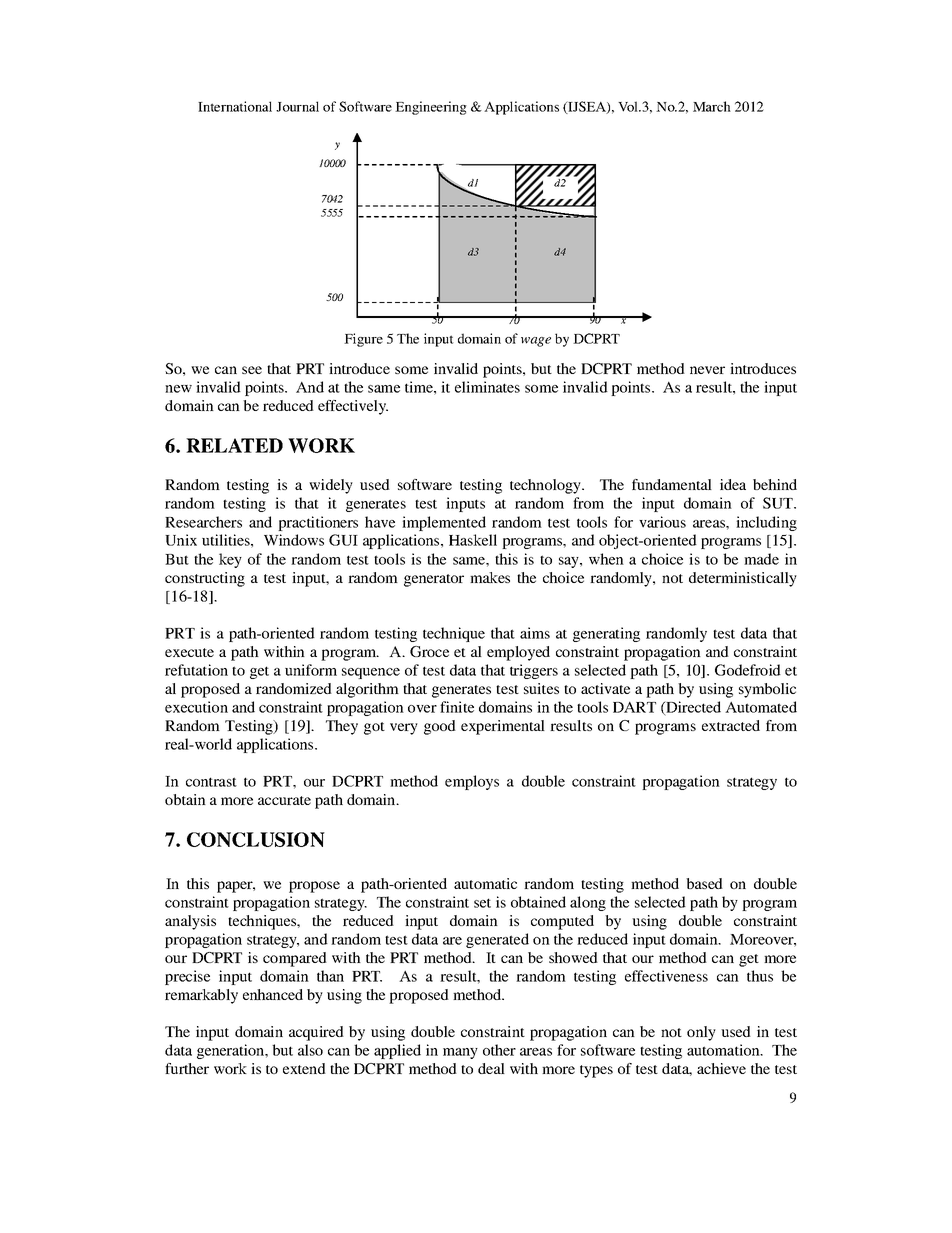 The width and height of the screenshot is (952, 1233). I want to click on contrast, so click(211, 782).
